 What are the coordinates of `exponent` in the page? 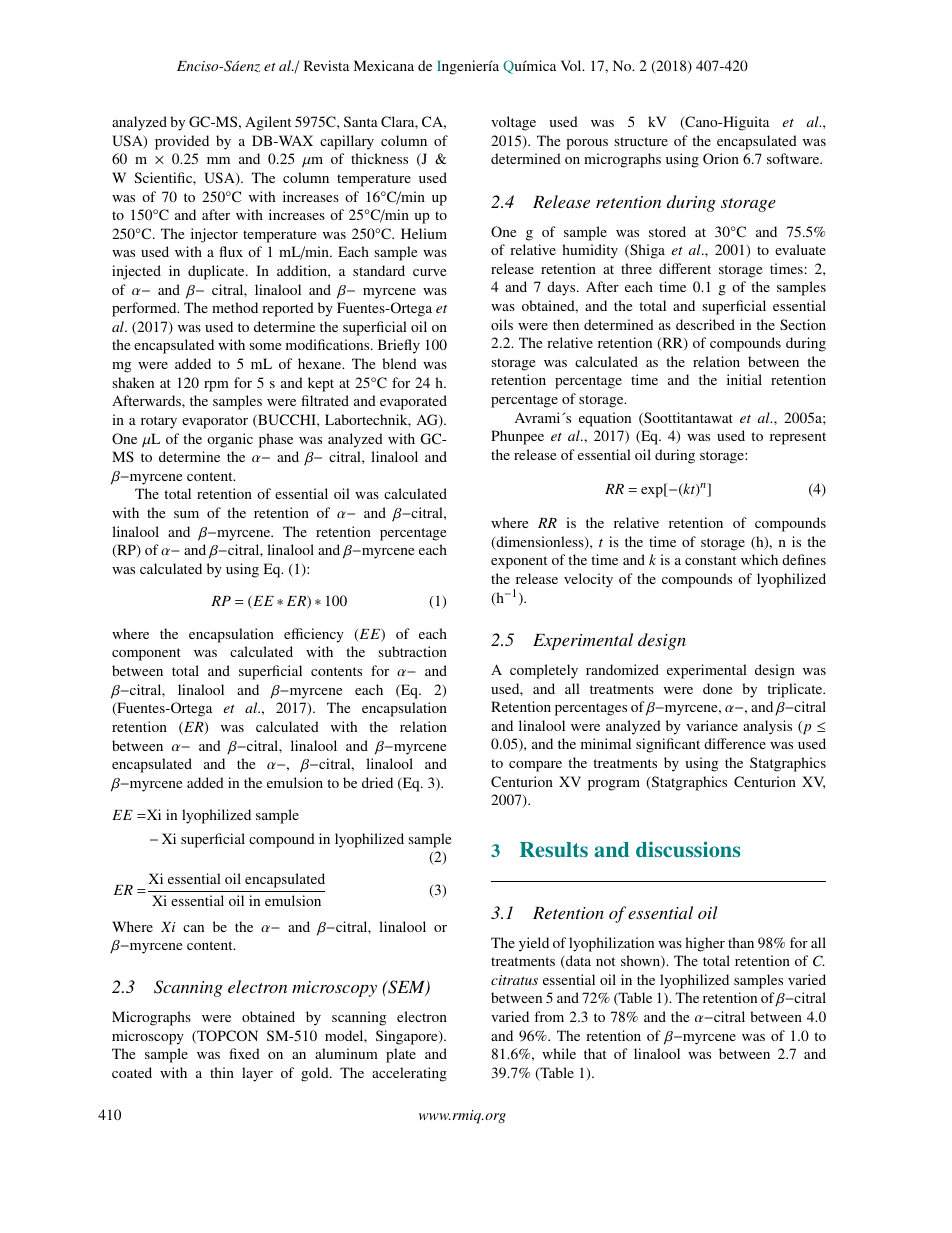 It's located at (519, 562).
